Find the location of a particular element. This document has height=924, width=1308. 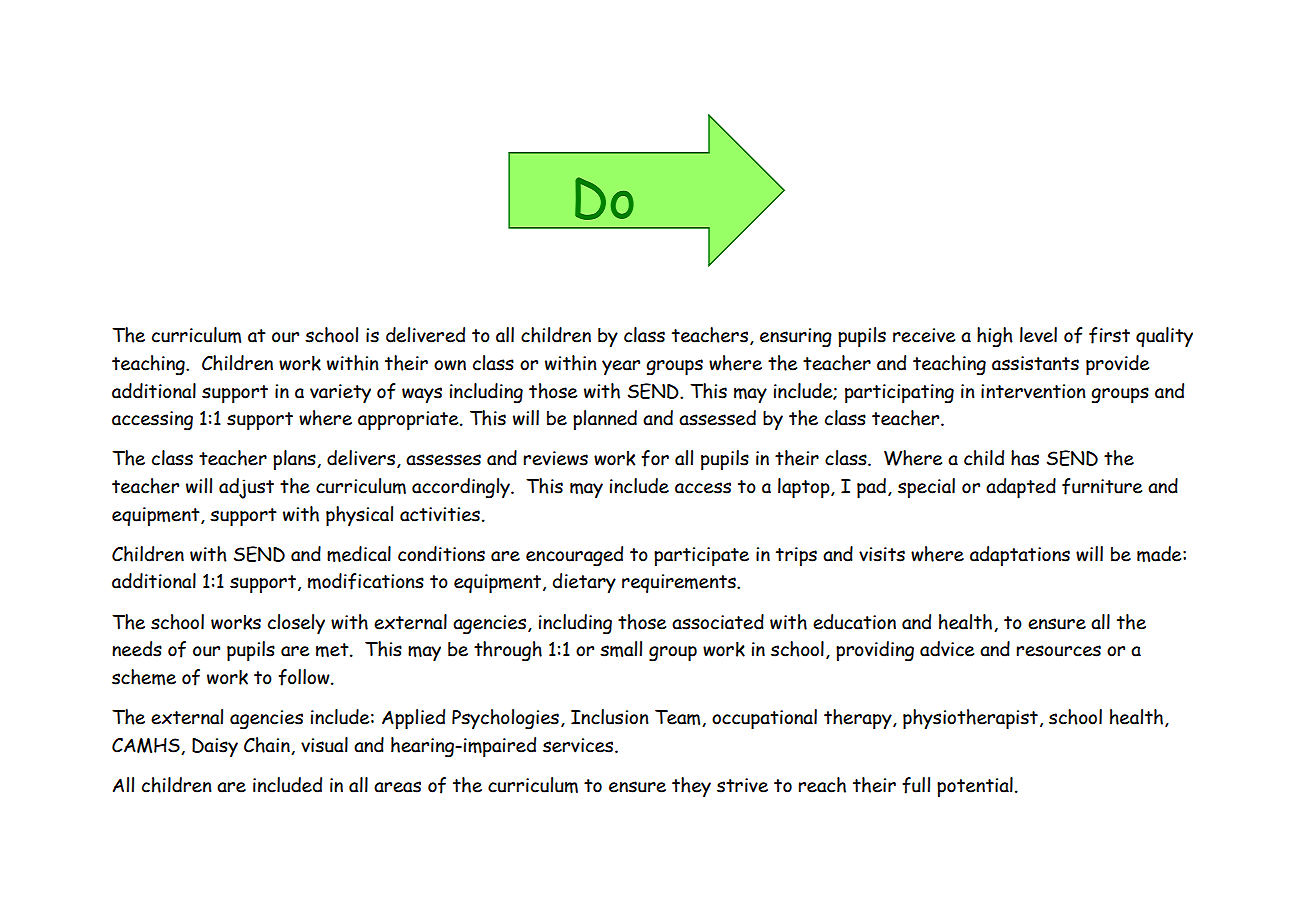

resources is located at coordinates (1059, 651).
